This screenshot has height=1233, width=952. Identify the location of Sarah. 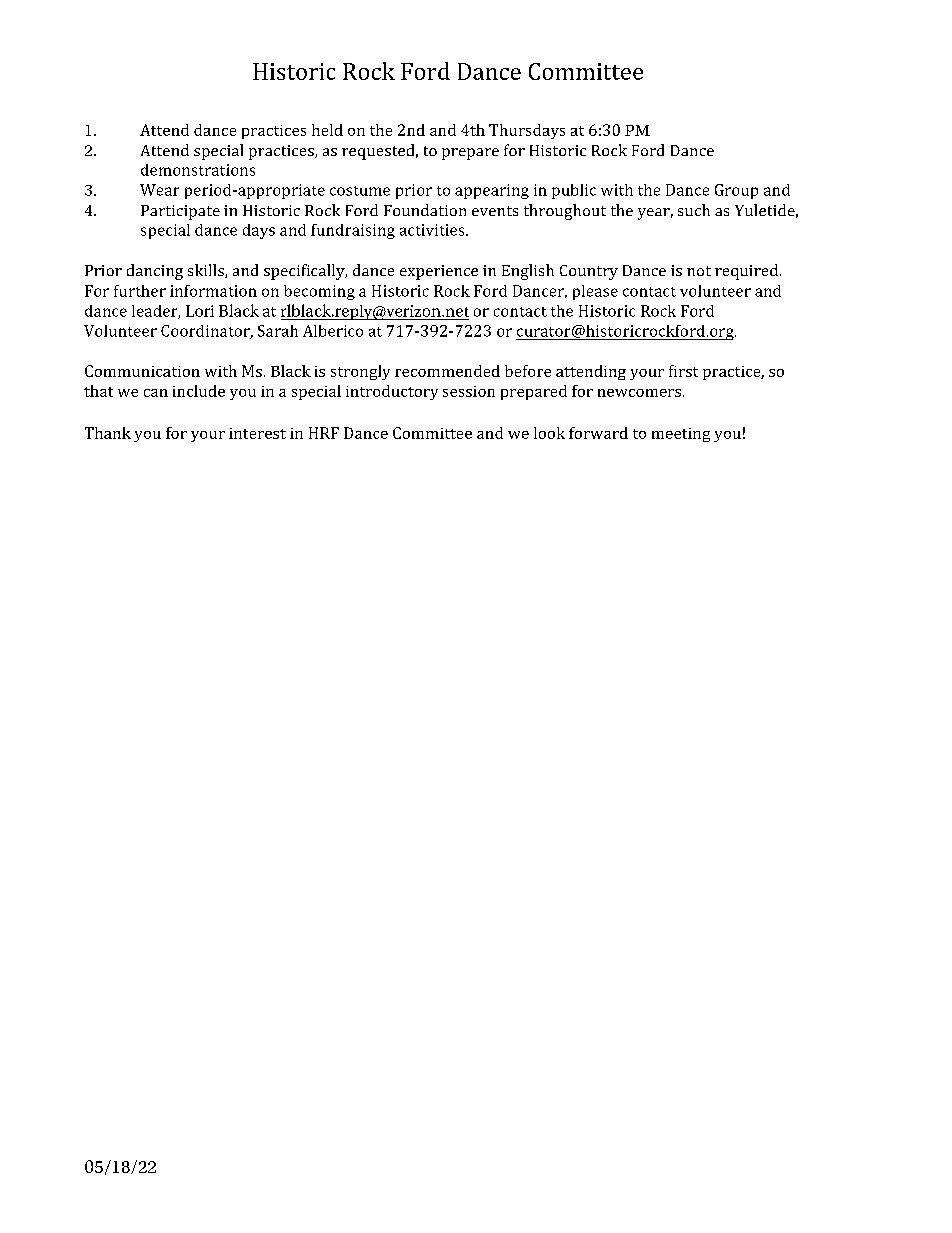
(278, 331).
